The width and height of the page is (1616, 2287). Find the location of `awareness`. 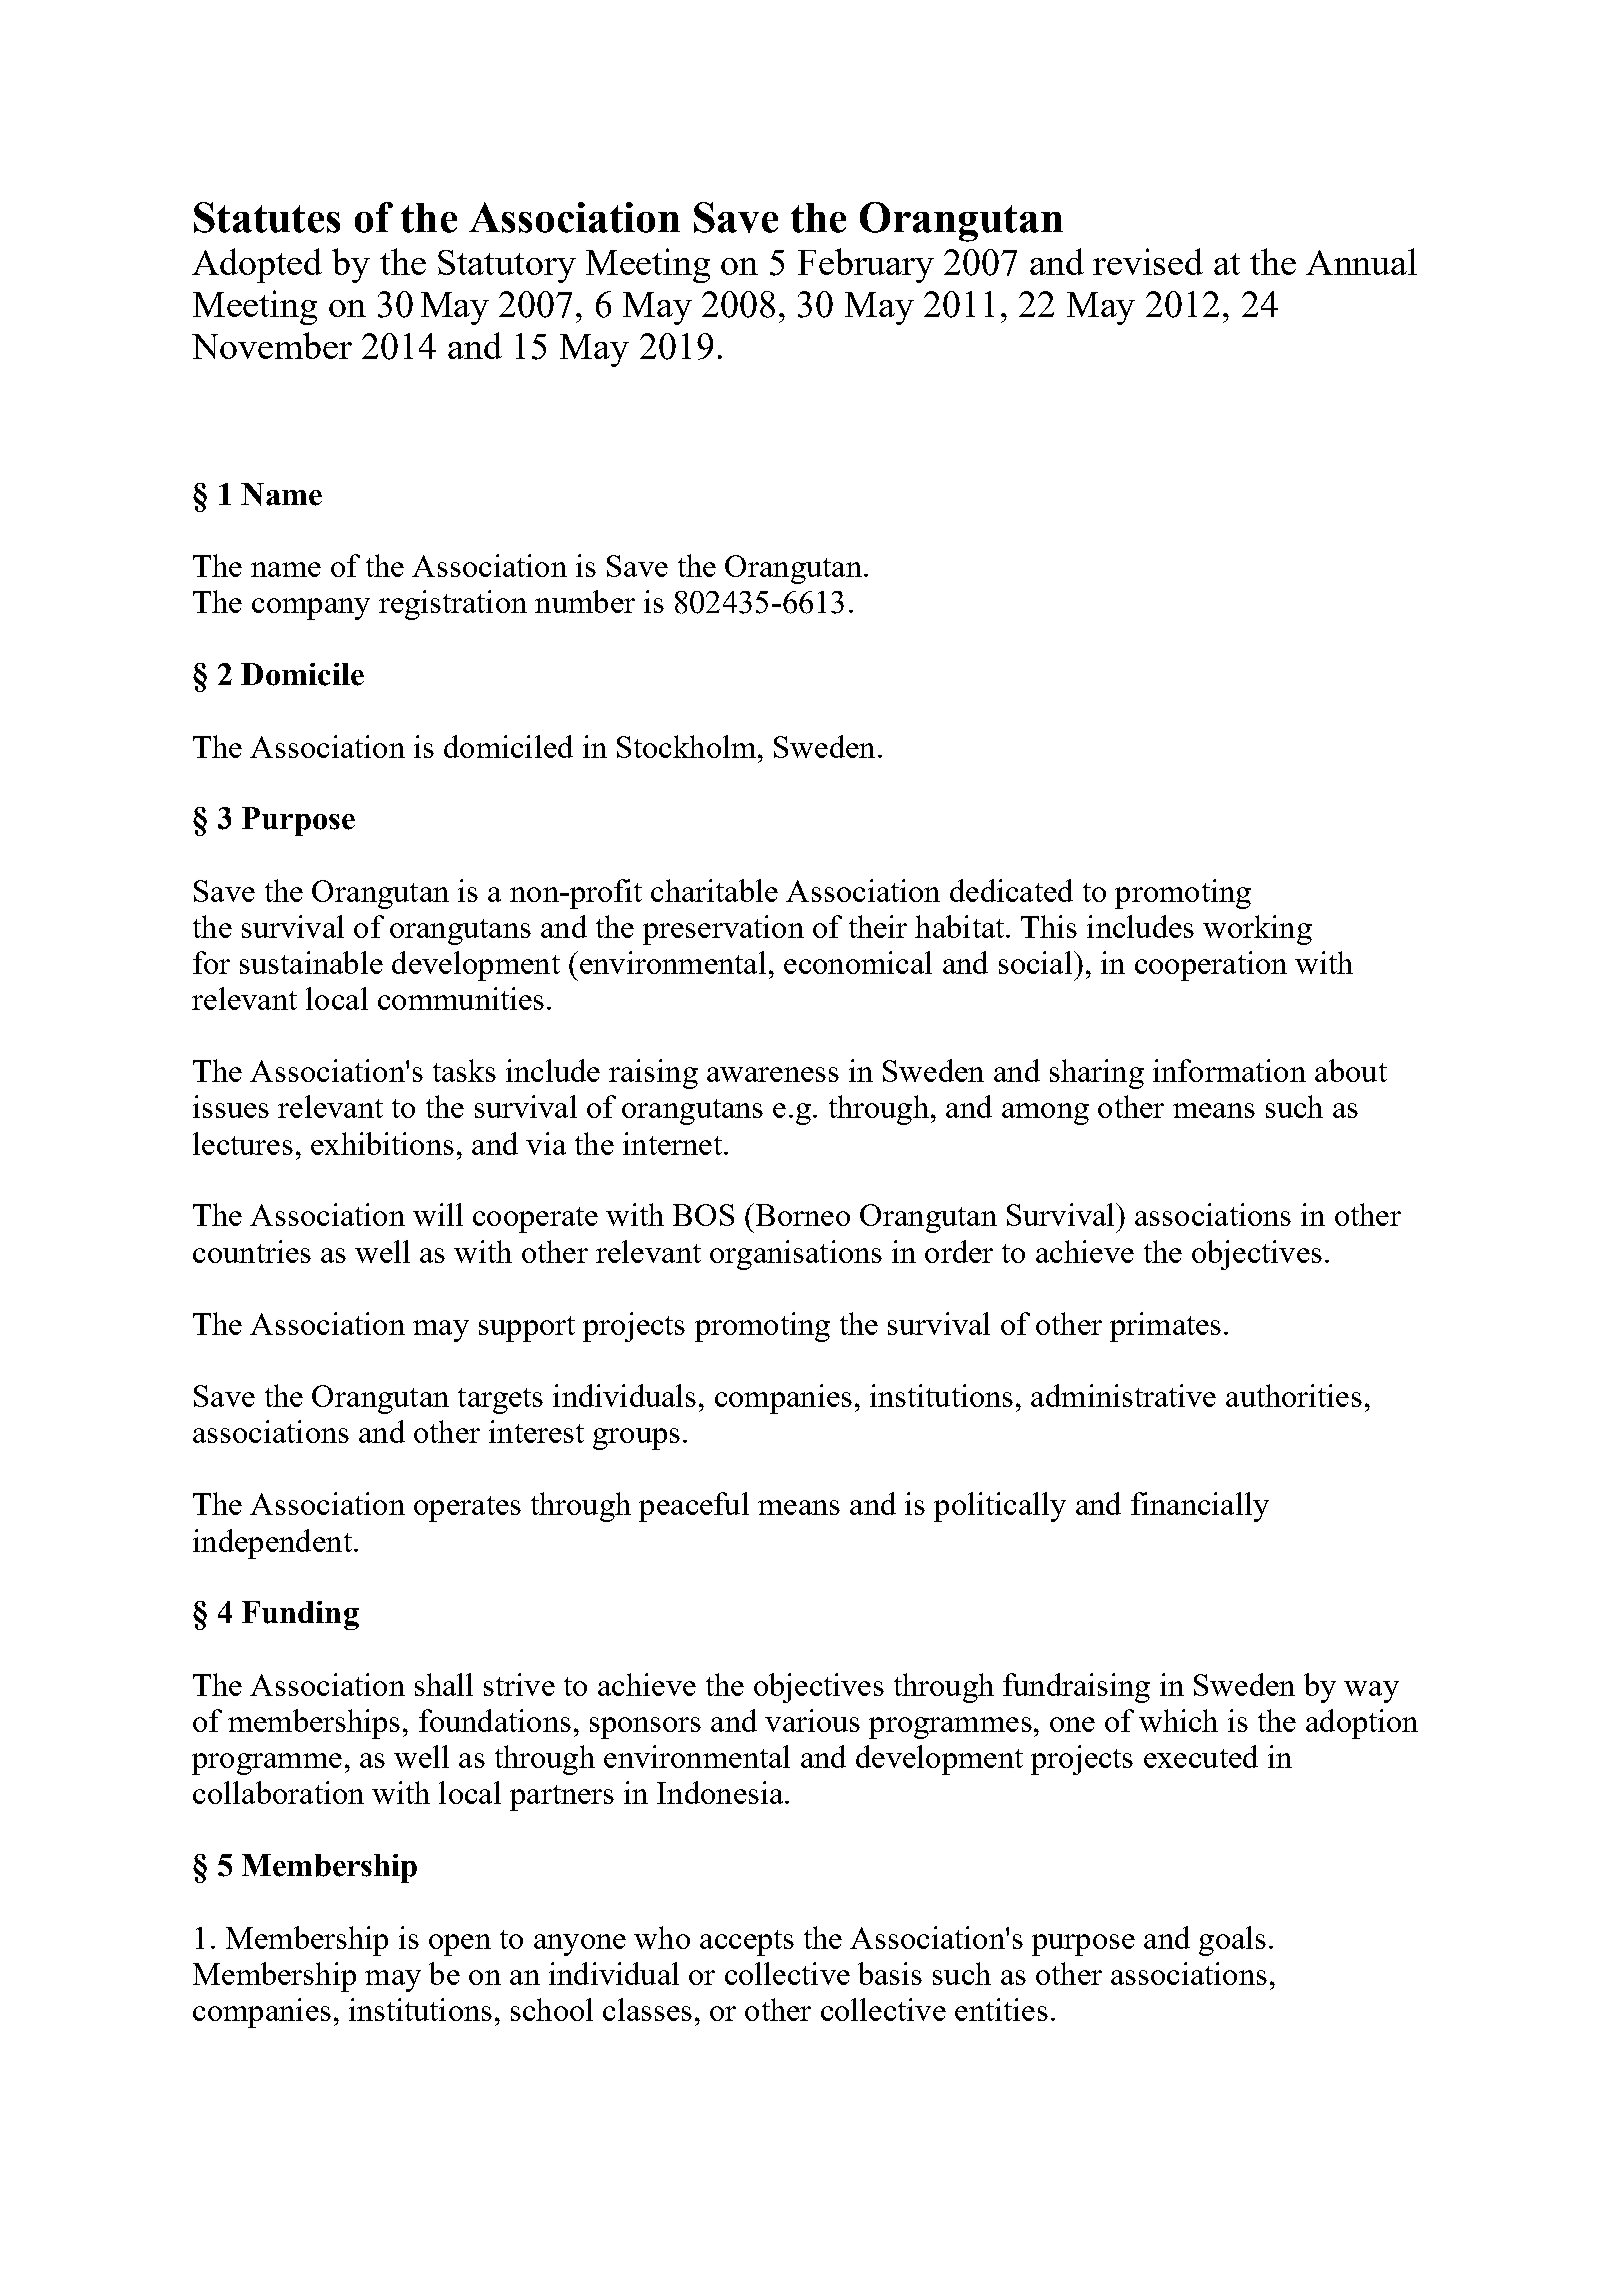

awareness is located at coordinates (773, 1074).
